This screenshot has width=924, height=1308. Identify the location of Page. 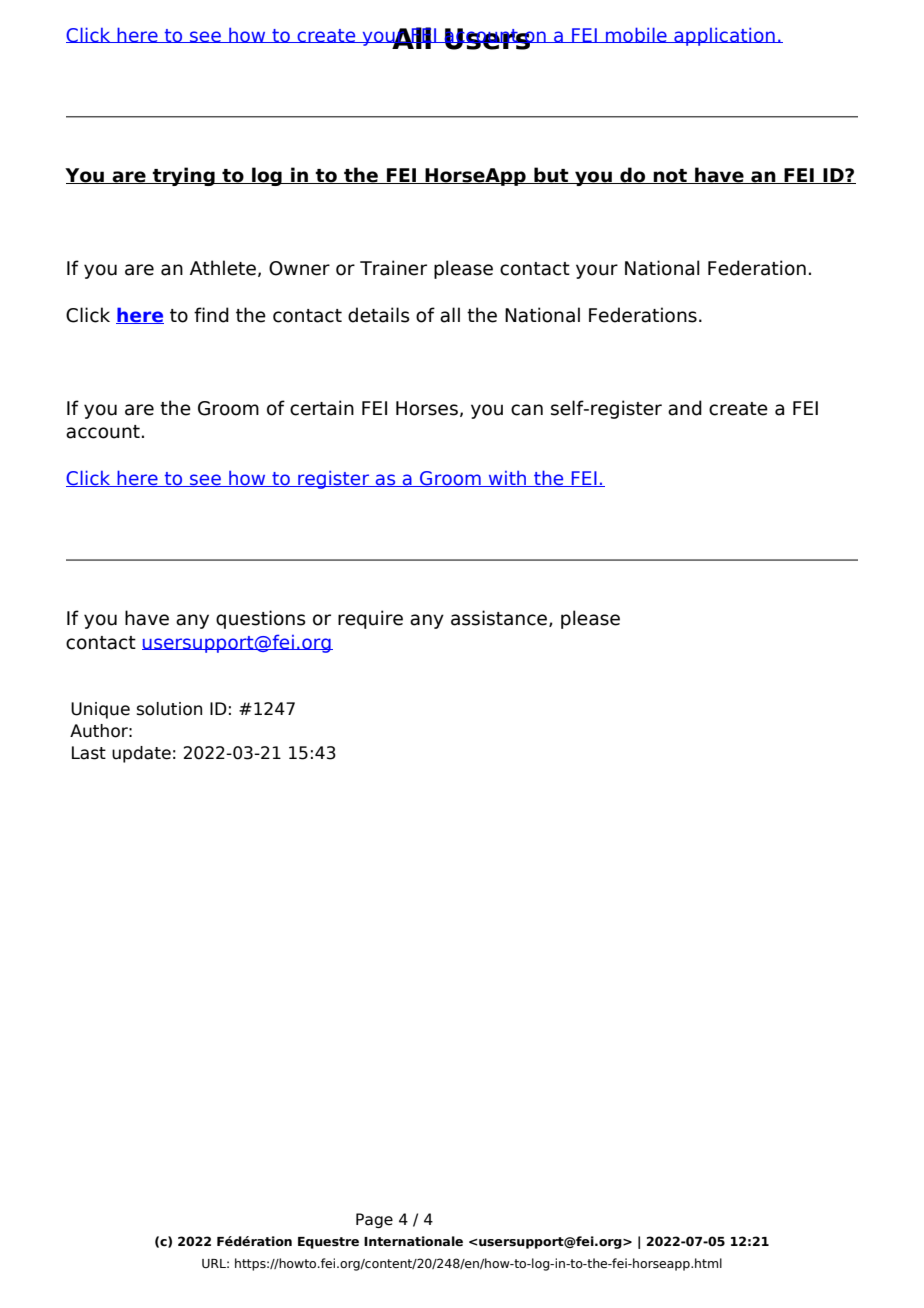
(374, 1220).
